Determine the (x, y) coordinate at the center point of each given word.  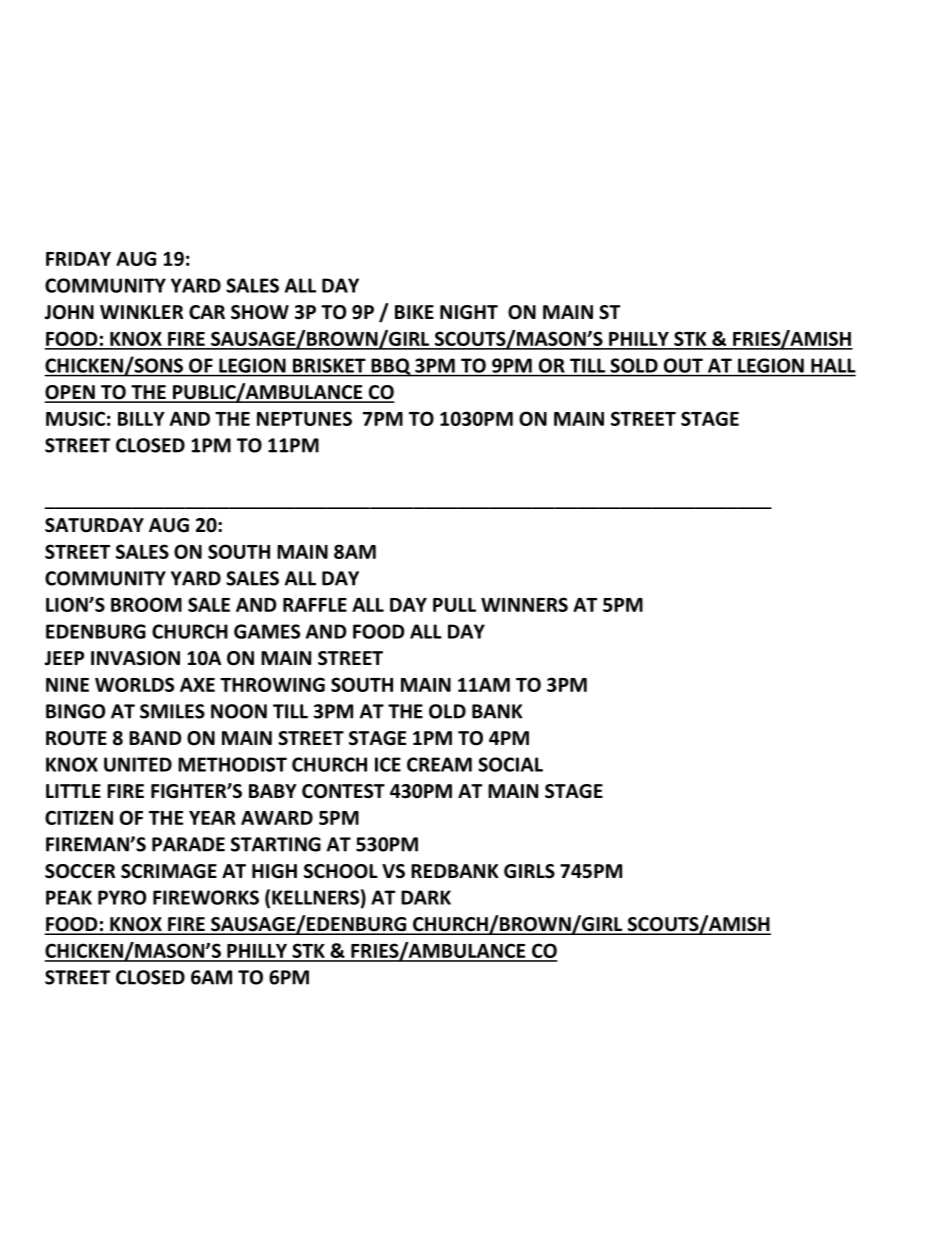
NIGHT (469, 312)
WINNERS (524, 604)
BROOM (146, 604)
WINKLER (141, 312)
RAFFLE (315, 605)
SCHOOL (341, 871)
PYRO (122, 897)
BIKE (414, 312)
